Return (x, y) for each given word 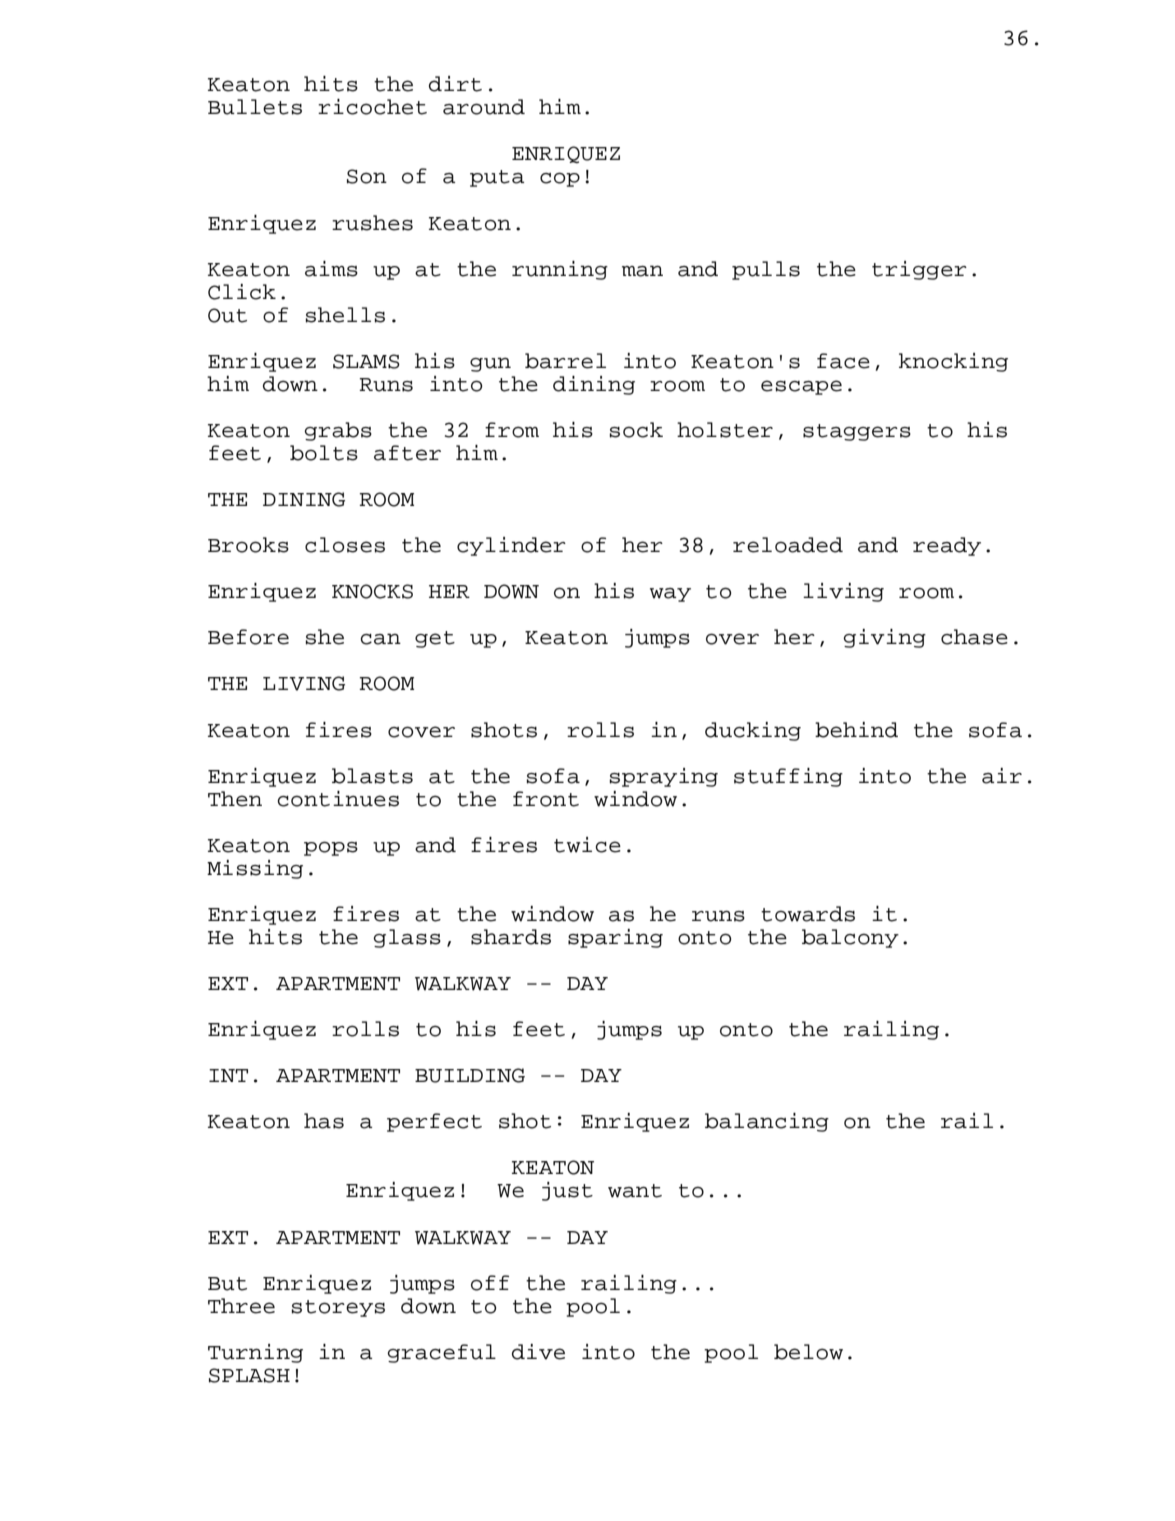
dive (538, 1352)
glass (407, 938)
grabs (338, 431)
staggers (857, 432)
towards (808, 914)
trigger (919, 270)
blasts (372, 776)
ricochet (372, 107)
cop (560, 179)
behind (856, 730)
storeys (338, 1308)
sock (636, 430)
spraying (664, 777)
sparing (615, 938)
